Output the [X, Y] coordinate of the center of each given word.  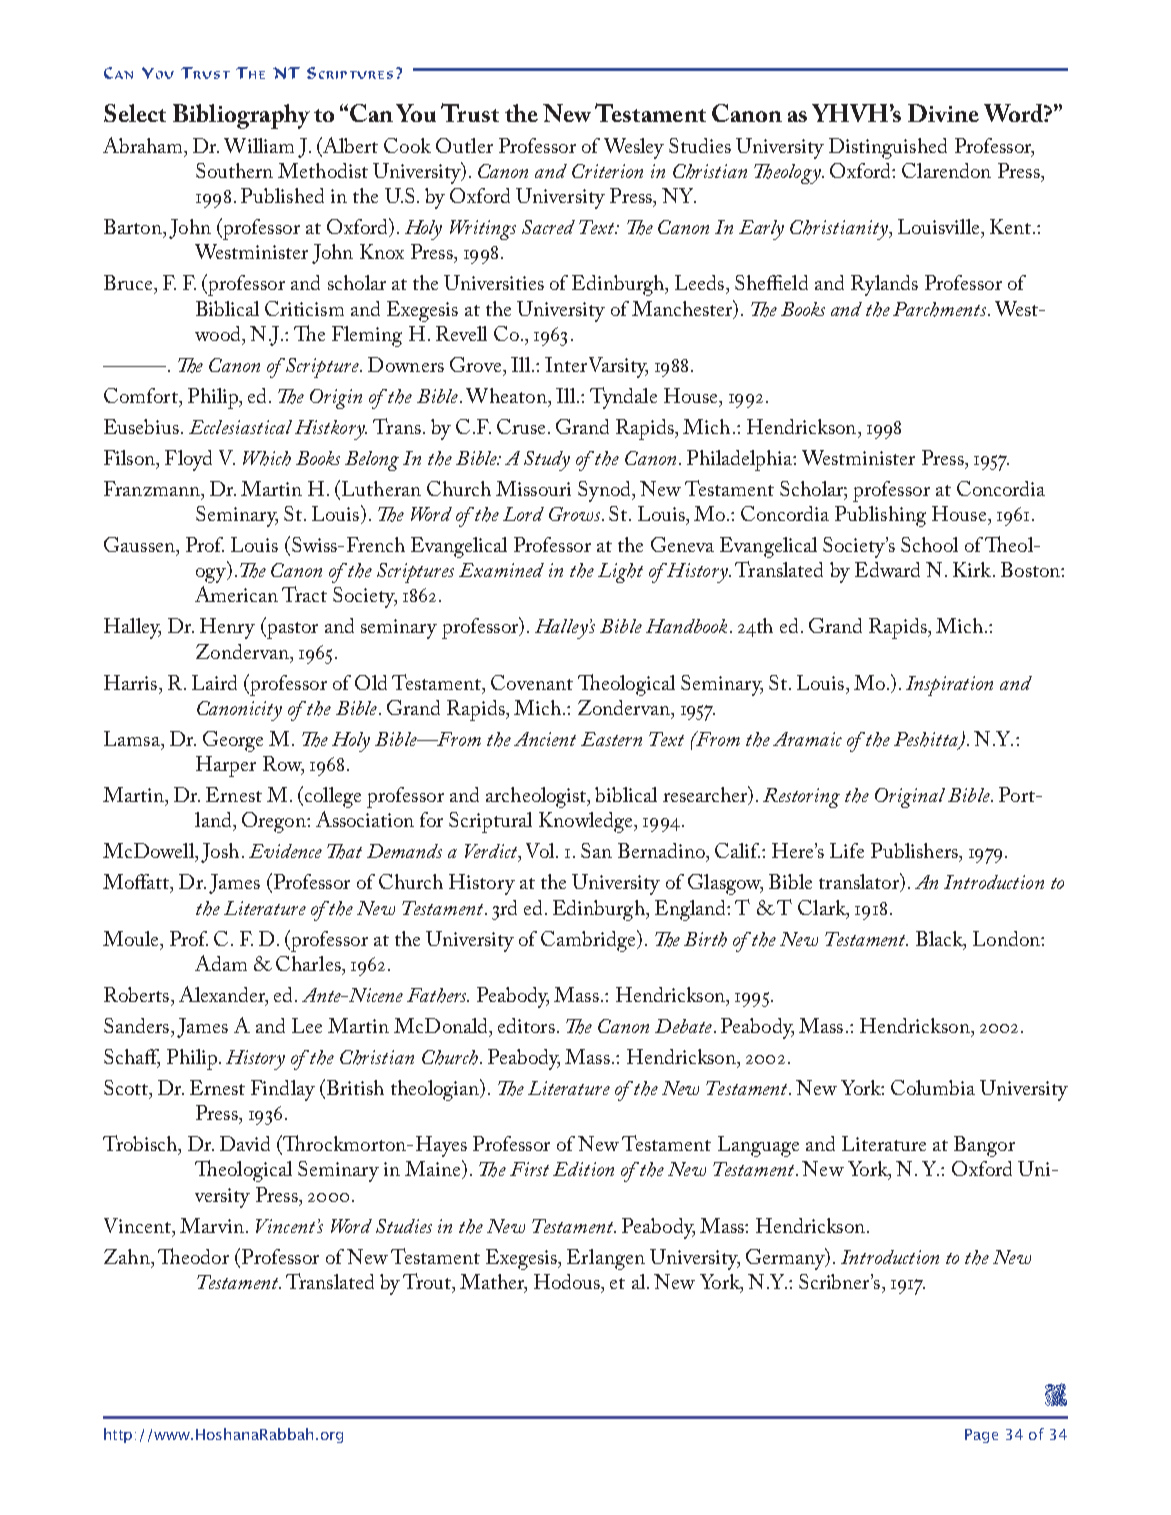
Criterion [607, 171]
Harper [226, 766]
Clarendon [946, 170]
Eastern [611, 739]
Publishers [915, 850]
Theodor [193, 1256]
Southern [234, 170]
